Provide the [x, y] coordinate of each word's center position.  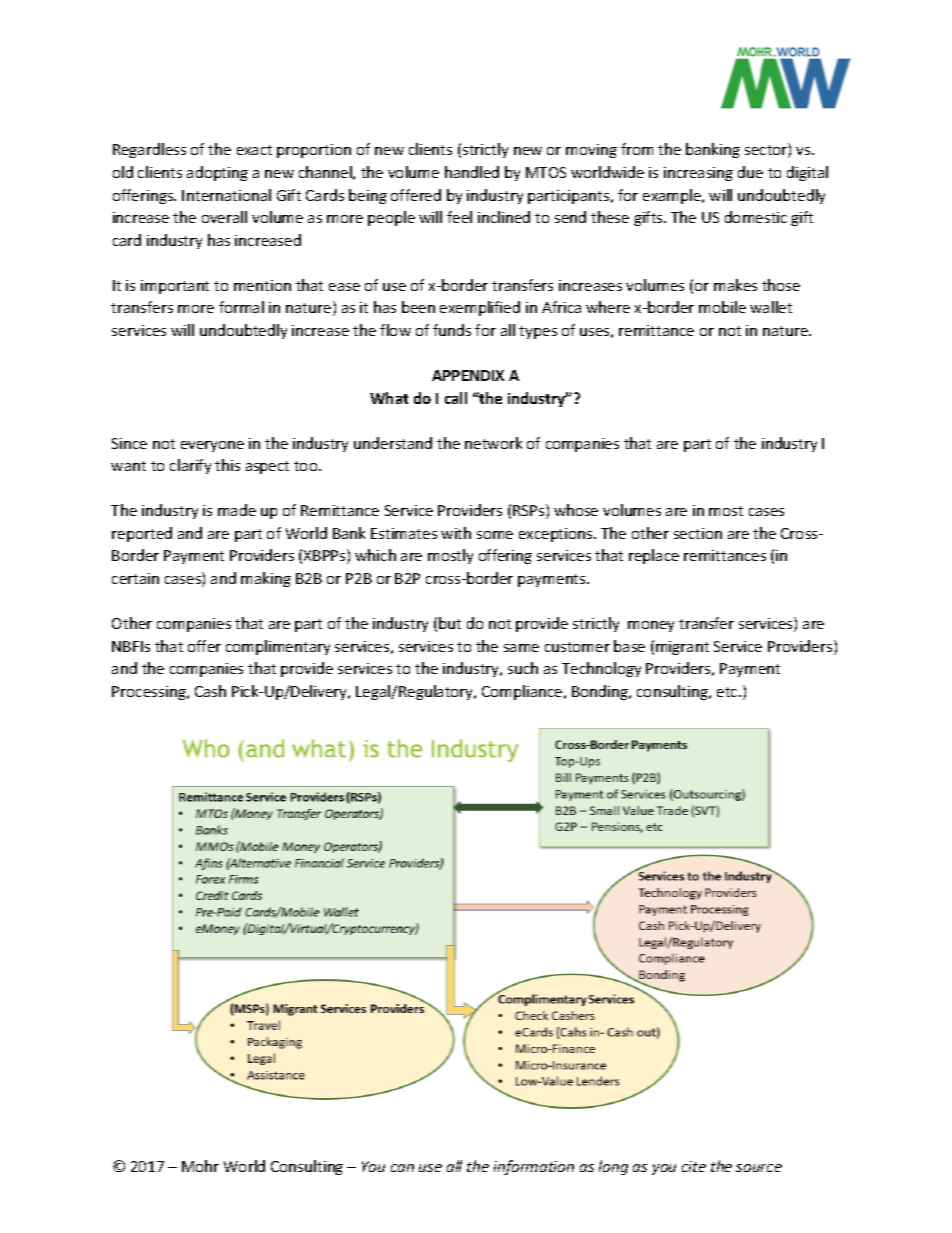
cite [694, 1166]
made [237, 510]
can [402, 1168]
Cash [210, 691]
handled [472, 172]
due [750, 172]
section [698, 533]
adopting [217, 173]
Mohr [200, 1166]
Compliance [523, 692]
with [456, 533]
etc [728, 692]
